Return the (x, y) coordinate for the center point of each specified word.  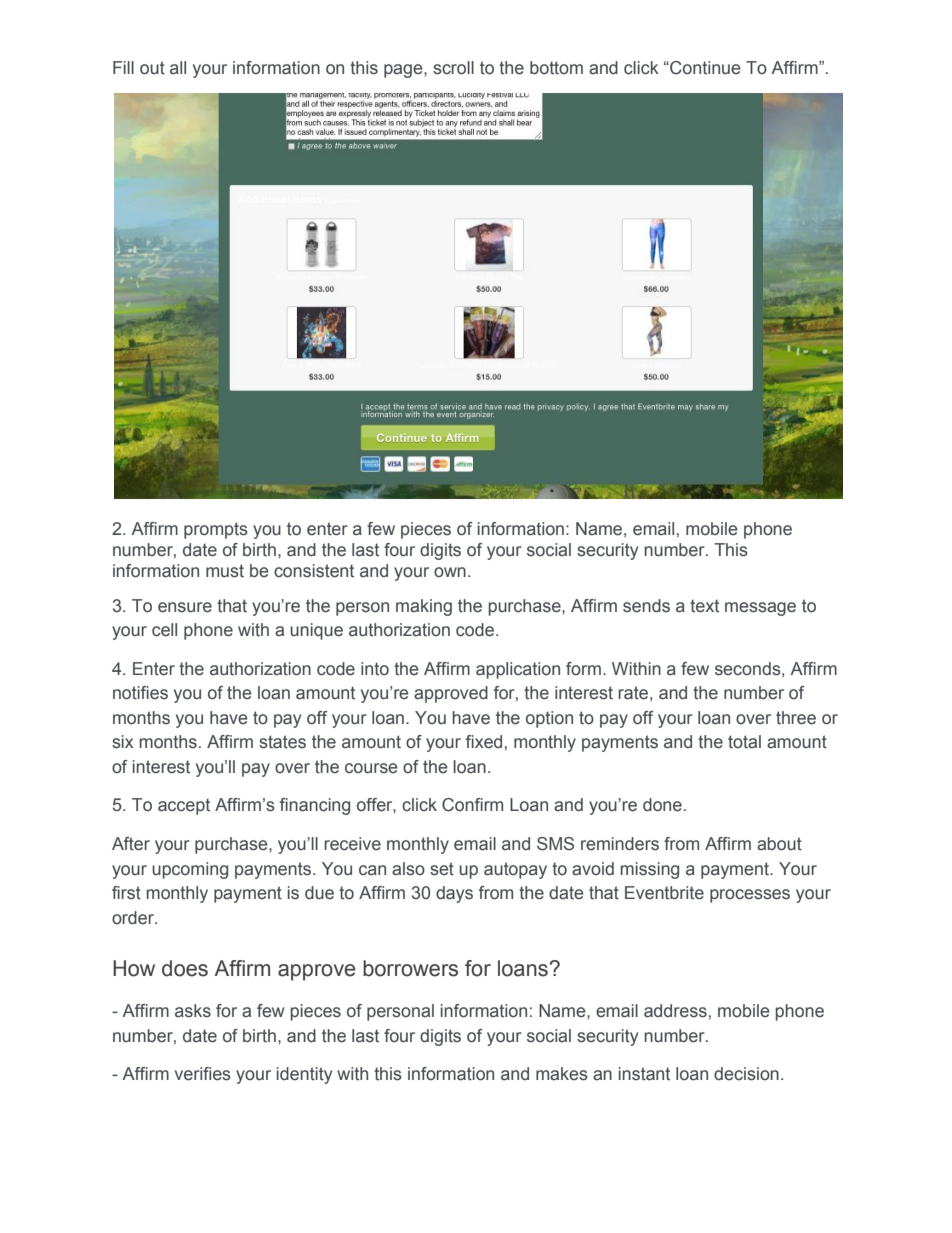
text (704, 606)
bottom (556, 68)
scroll (453, 68)
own (450, 572)
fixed (484, 742)
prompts (216, 530)
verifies (203, 1074)
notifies (140, 693)
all (178, 68)
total (744, 742)
